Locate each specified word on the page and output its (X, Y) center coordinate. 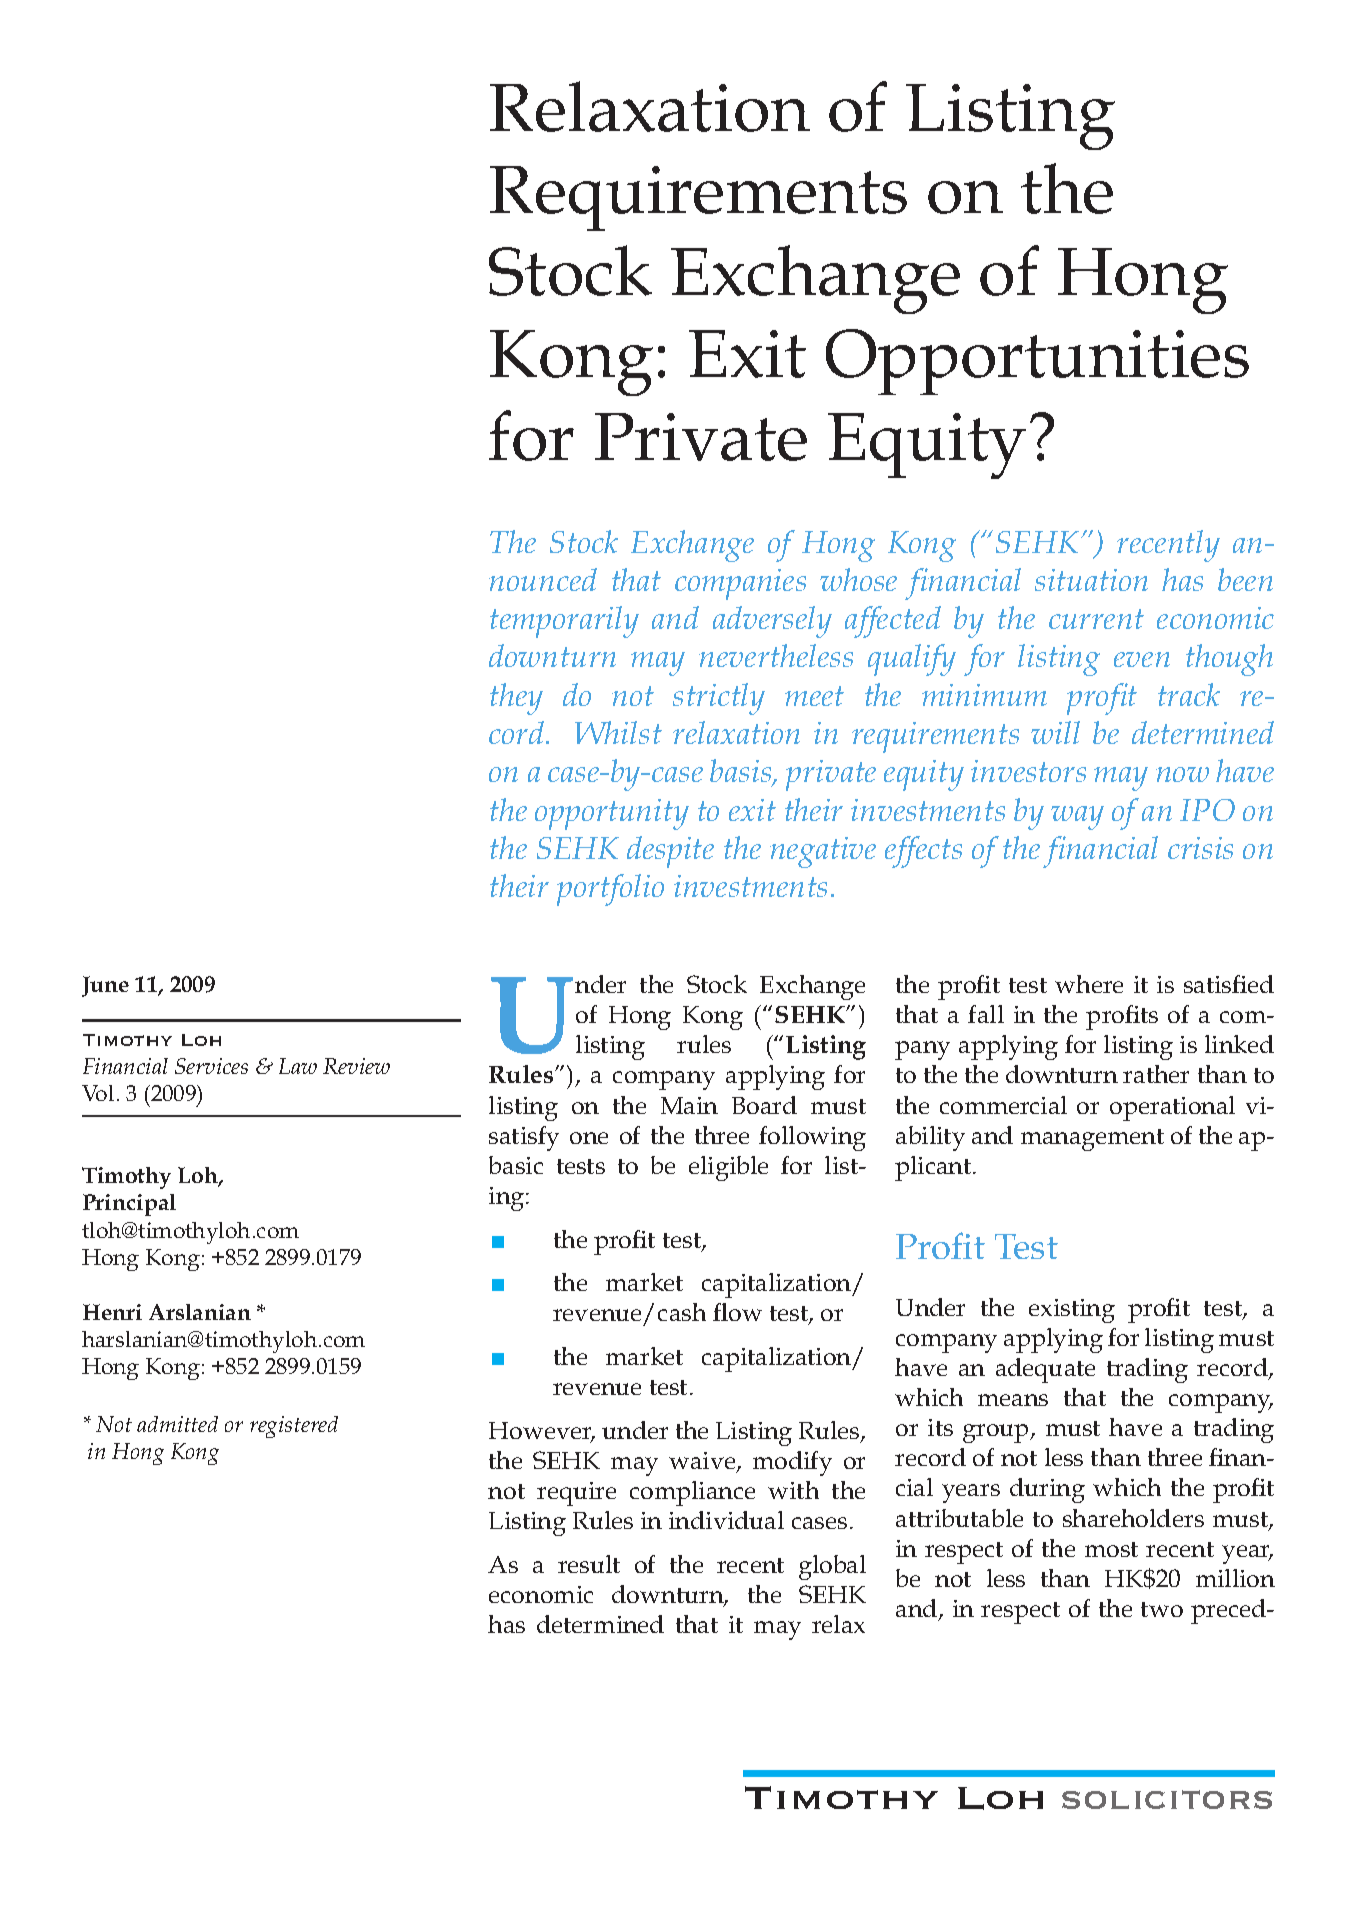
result (589, 1564)
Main (689, 1105)
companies (740, 584)
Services (211, 1066)
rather (1156, 1074)
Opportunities (1037, 362)
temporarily (564, 622)
